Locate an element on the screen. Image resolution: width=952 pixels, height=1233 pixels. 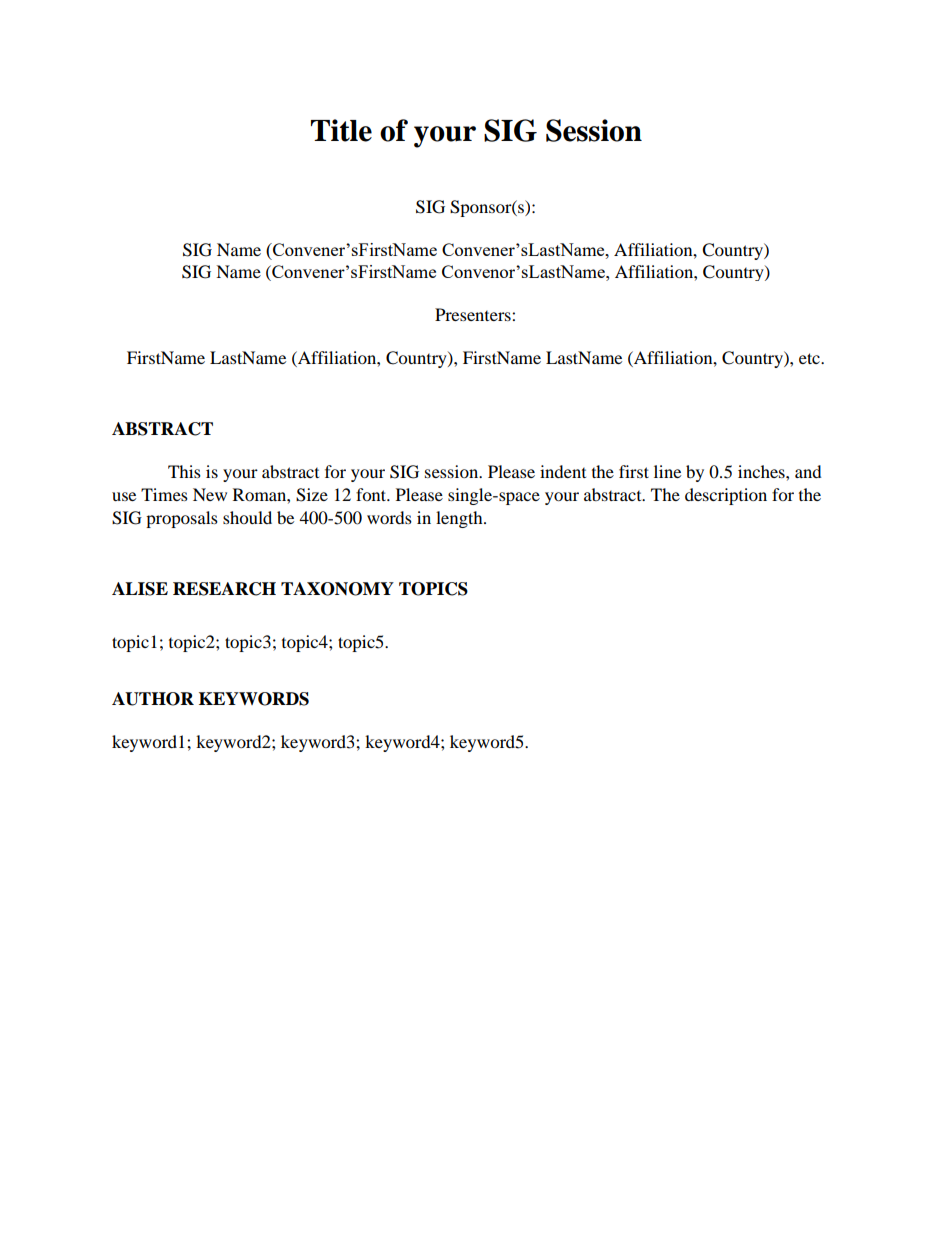
Presenters is located at coordinates (474, 314).
